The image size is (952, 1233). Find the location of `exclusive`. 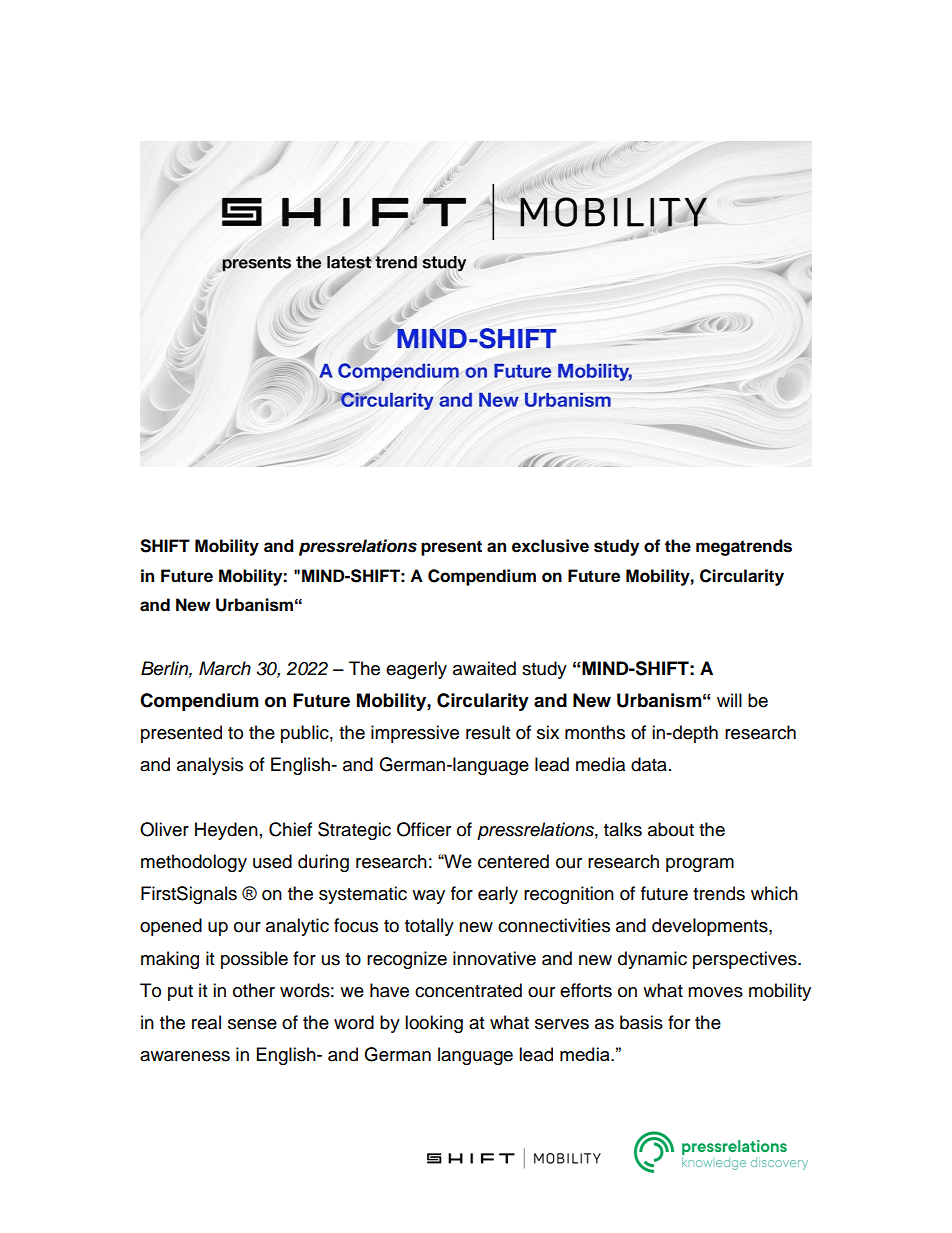

exclusive is located at coordinates (550, 546).
